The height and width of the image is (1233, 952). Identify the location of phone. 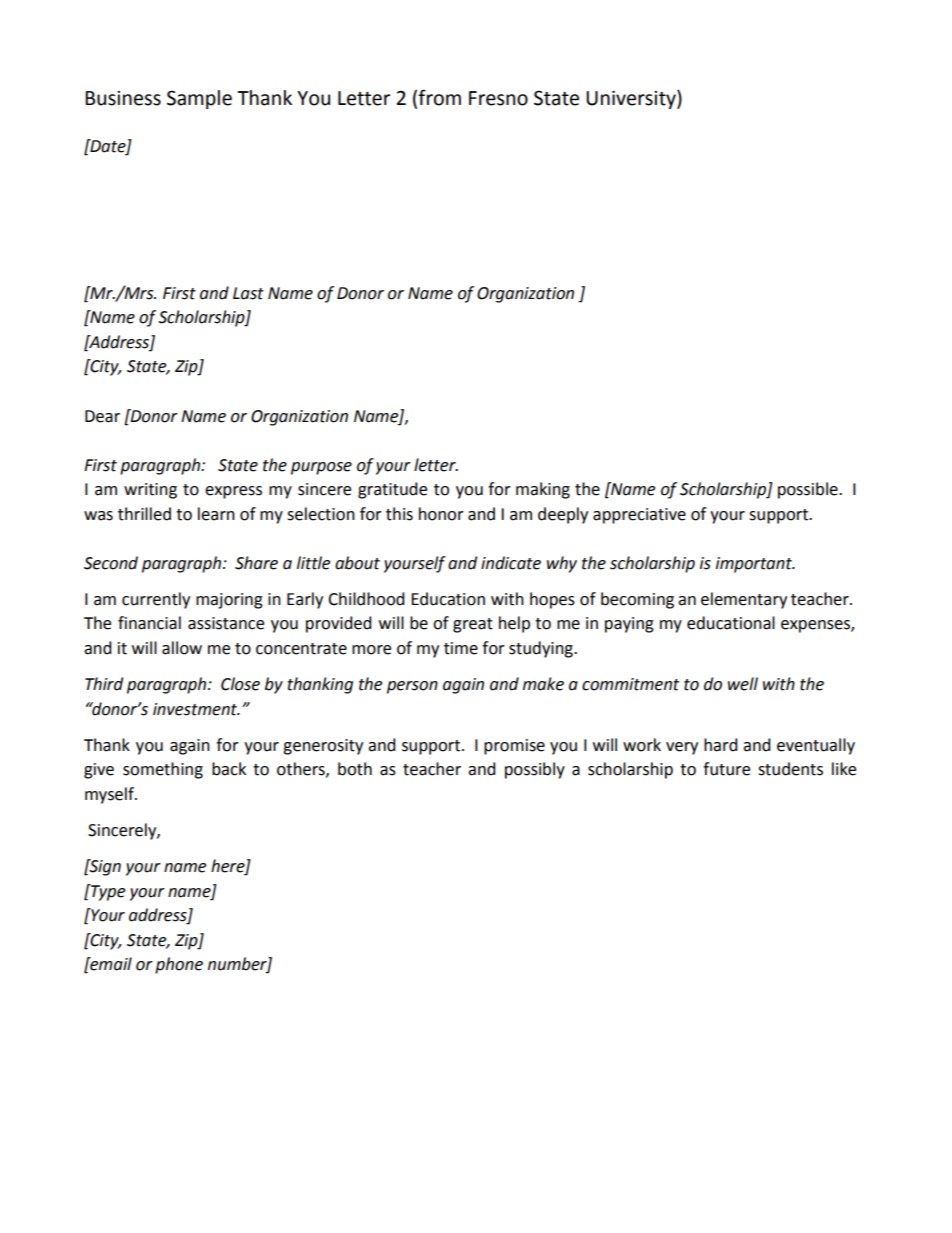
(179, 965).
